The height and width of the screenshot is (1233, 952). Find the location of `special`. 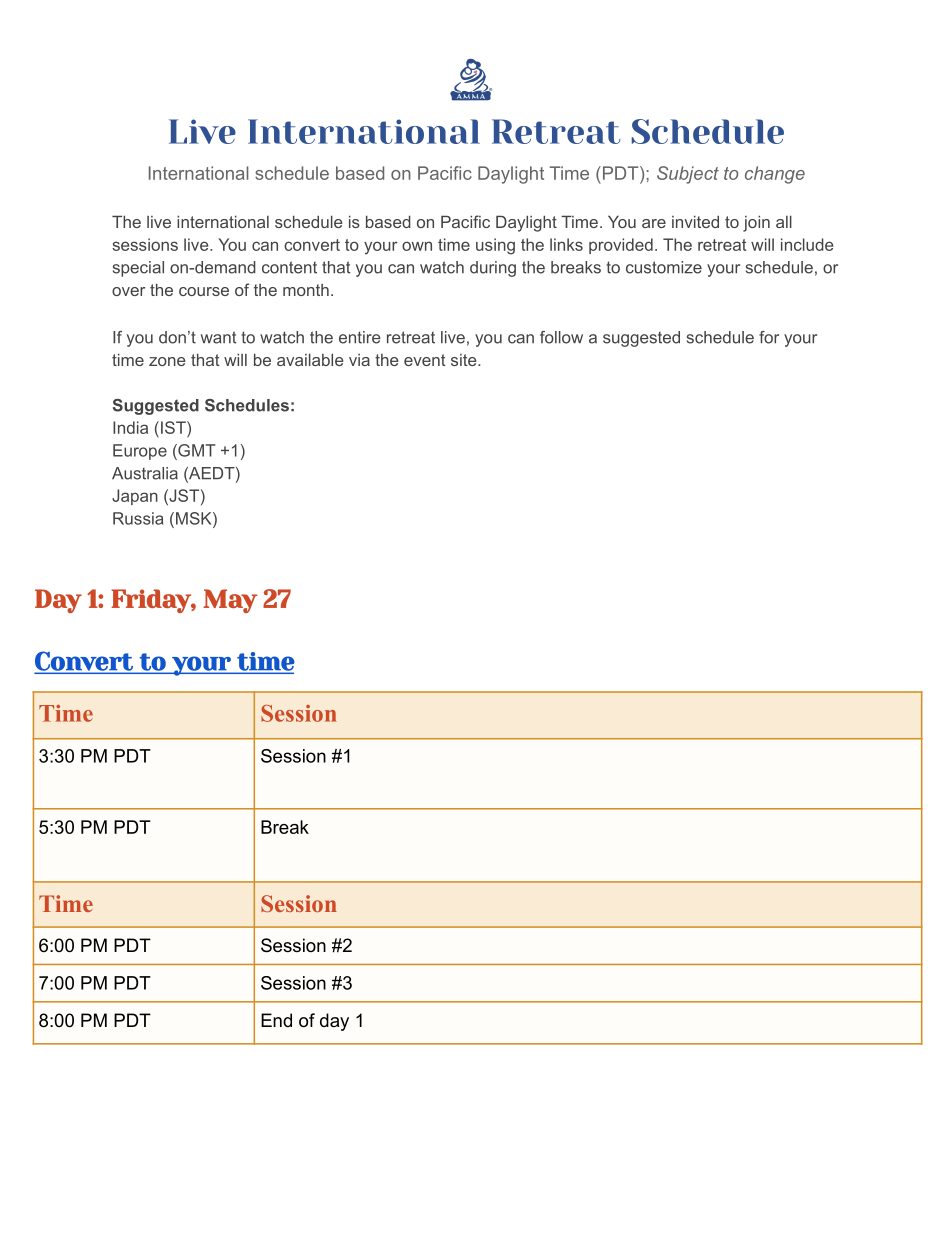

special is located at coordinates (138, 269).
